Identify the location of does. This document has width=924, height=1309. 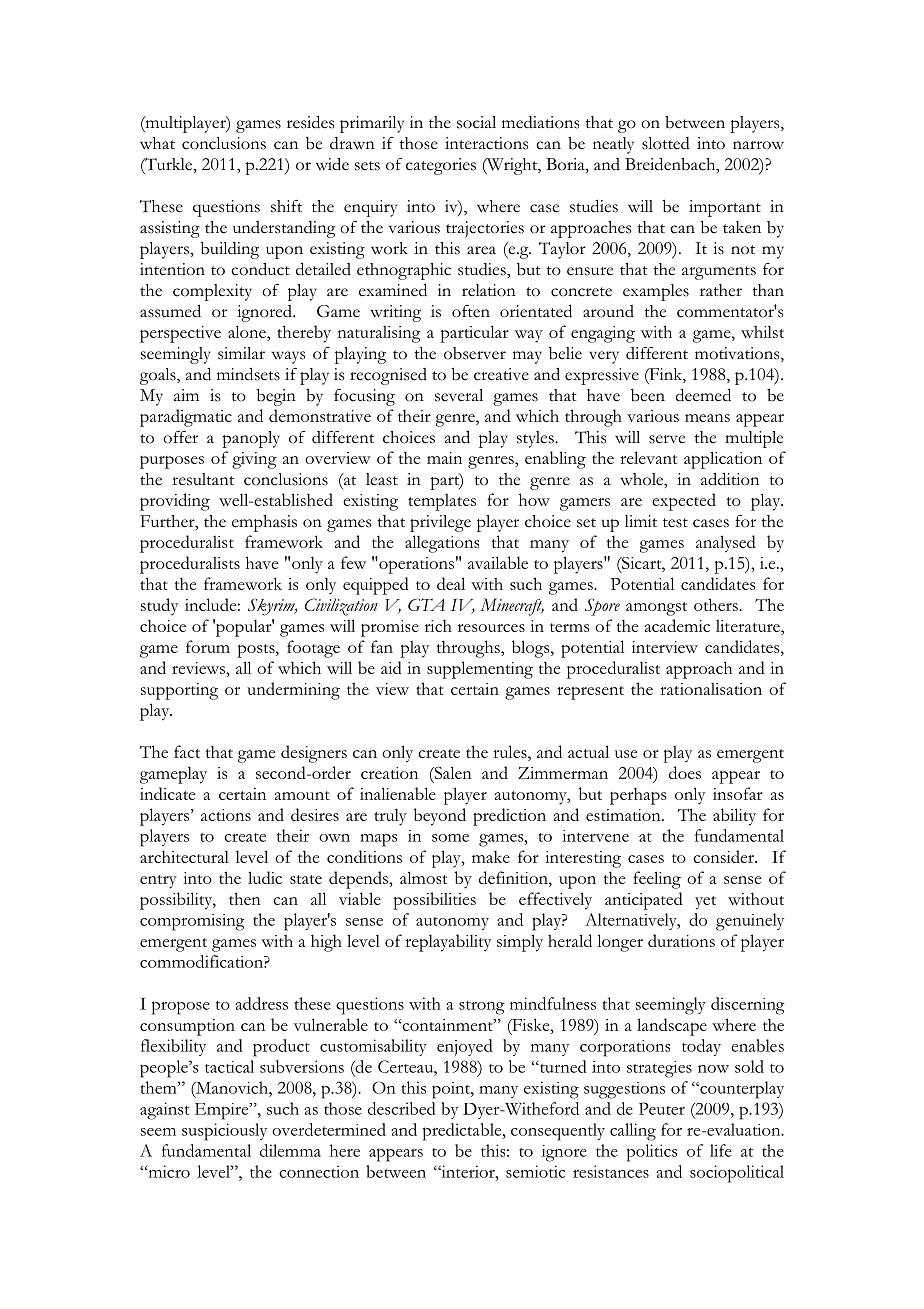
(685, 772).
